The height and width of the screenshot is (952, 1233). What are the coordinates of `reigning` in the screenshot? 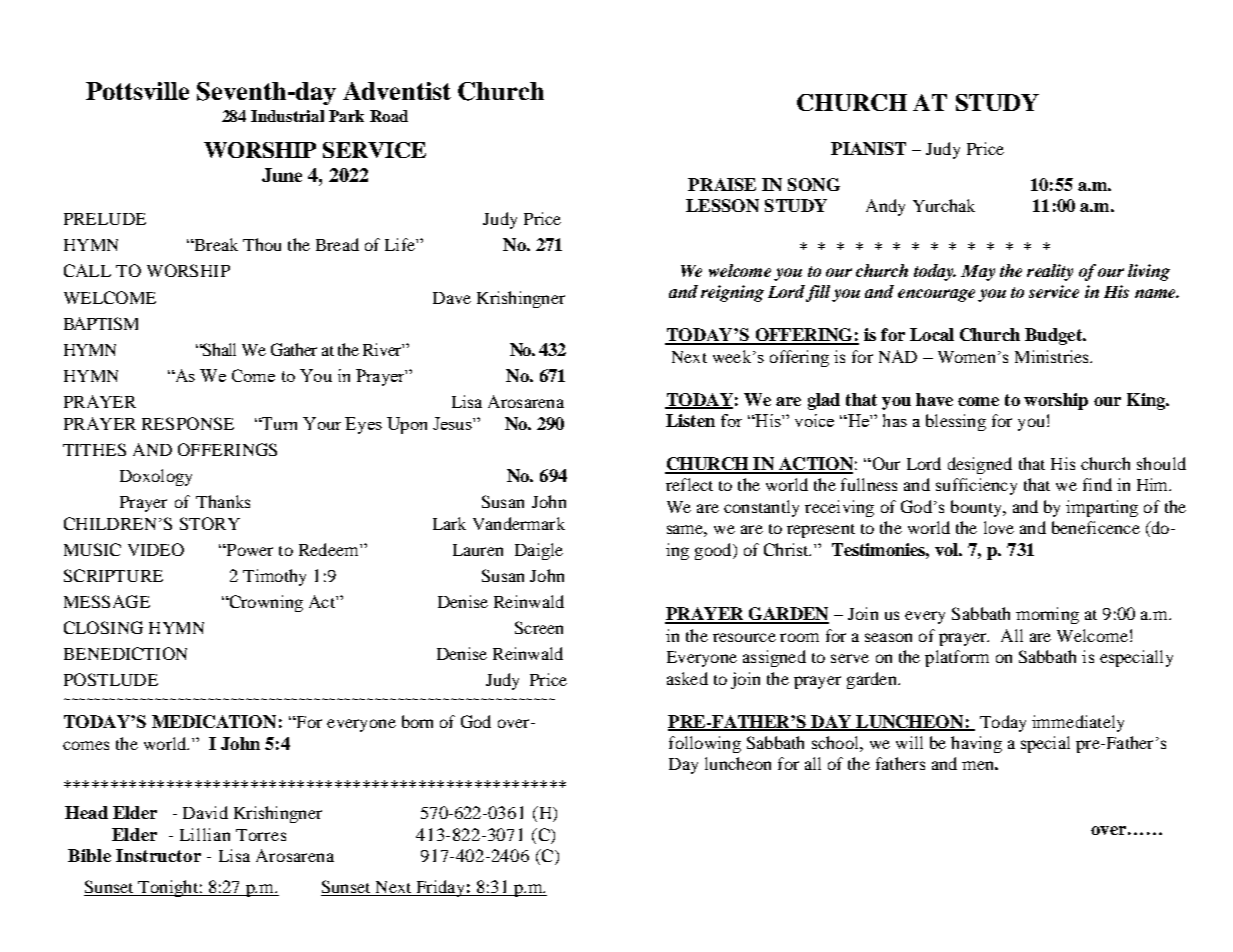 It's located at (732, 293).
